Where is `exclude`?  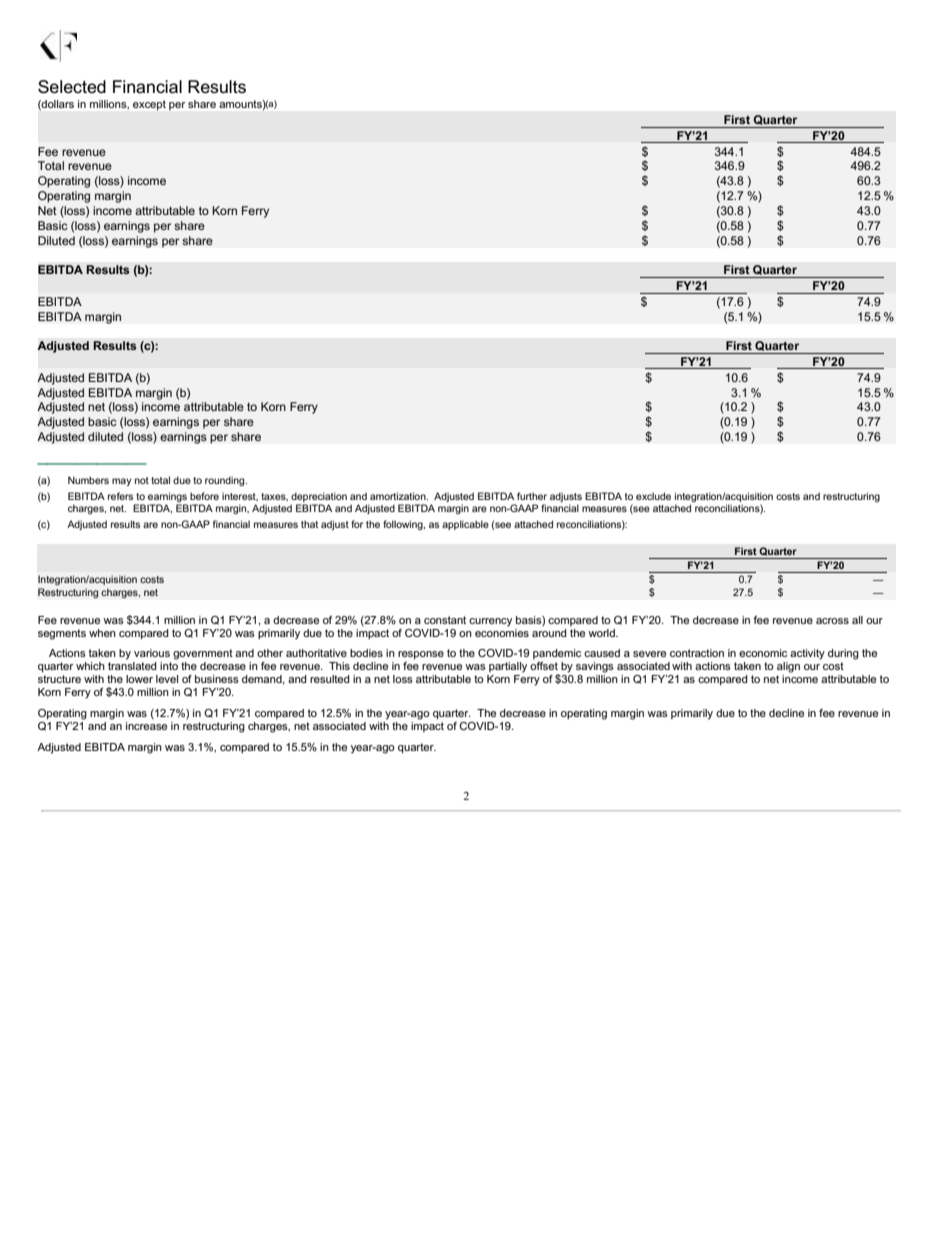
exclude is located at coordinates (653, 496).
